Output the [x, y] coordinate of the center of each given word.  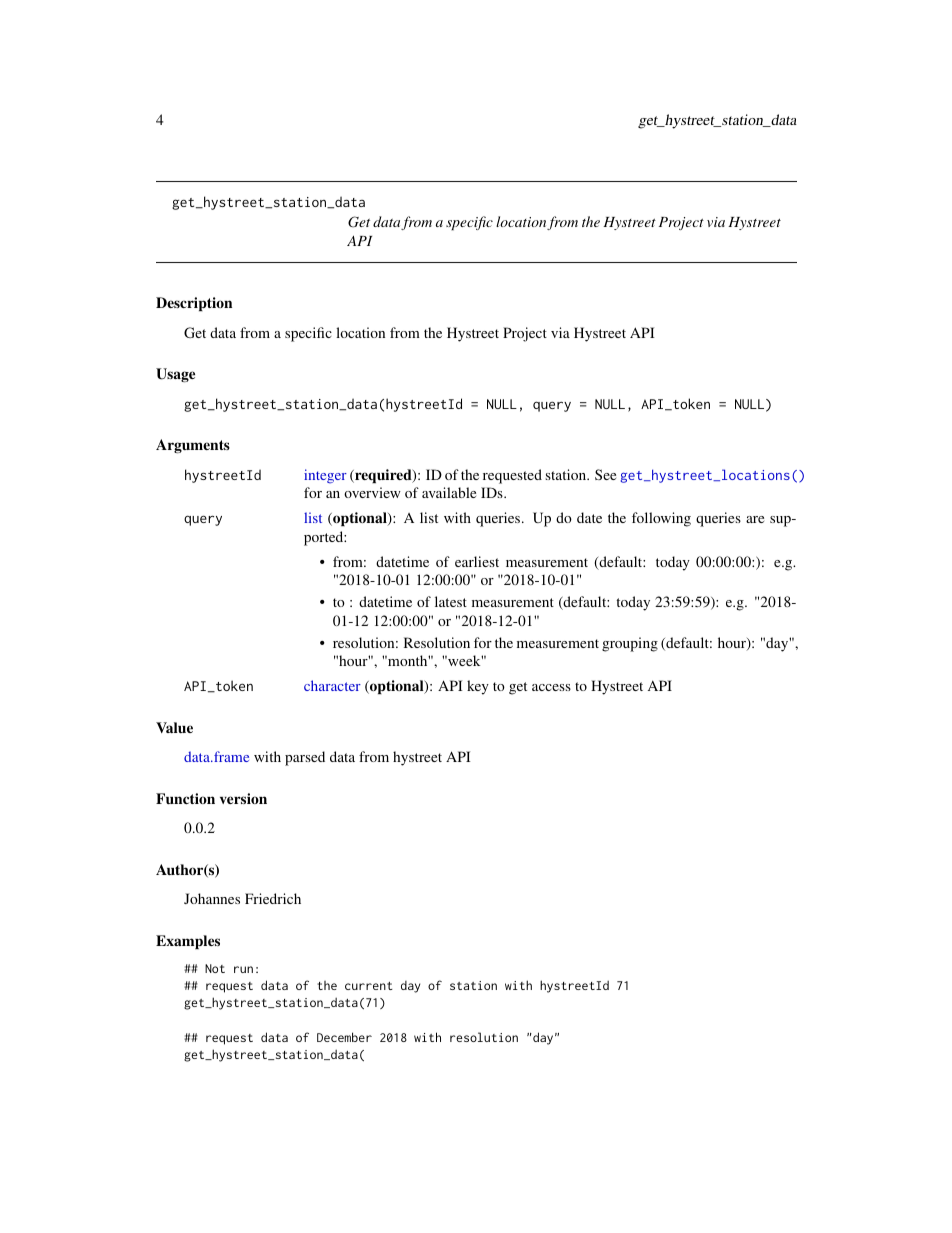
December [344, 1037]
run [243, 969]
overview [372, 492]
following [661, 519]
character [332, 685]
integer [325, 476]
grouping [630, 644]
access [551, 687]
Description [194, 304]
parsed [305, 758]
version [243, 798]
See [605, 474]
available [449, 492]
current [369, 986]
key [478, 687]
